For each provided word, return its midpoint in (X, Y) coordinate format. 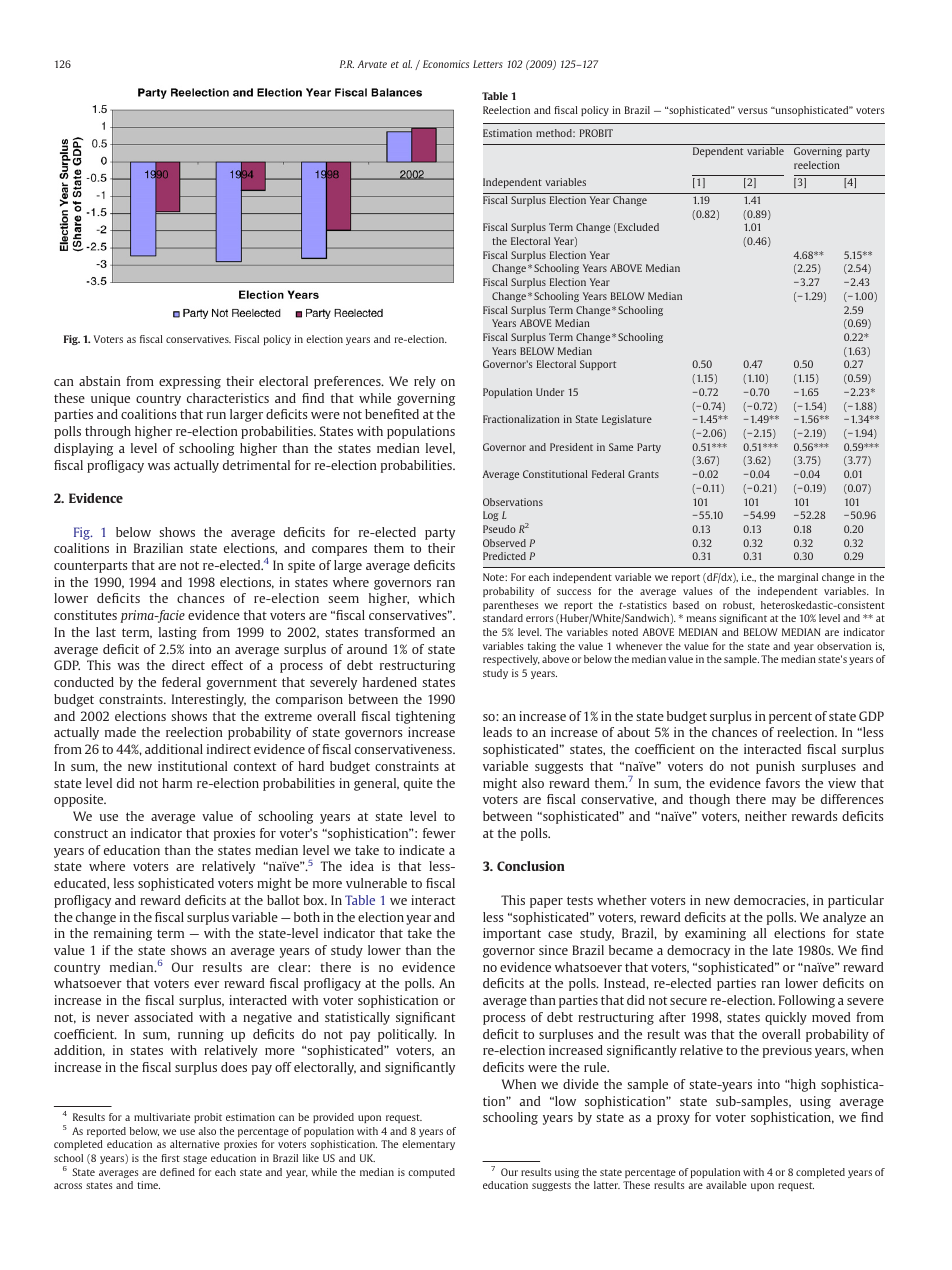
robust (739, 605)
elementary (428, 1145)
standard (503, 618)
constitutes (85, 615)
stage (195, 1159)
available (726, 1185)
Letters (488, 64)
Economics (446, 64)
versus (753, 111)
